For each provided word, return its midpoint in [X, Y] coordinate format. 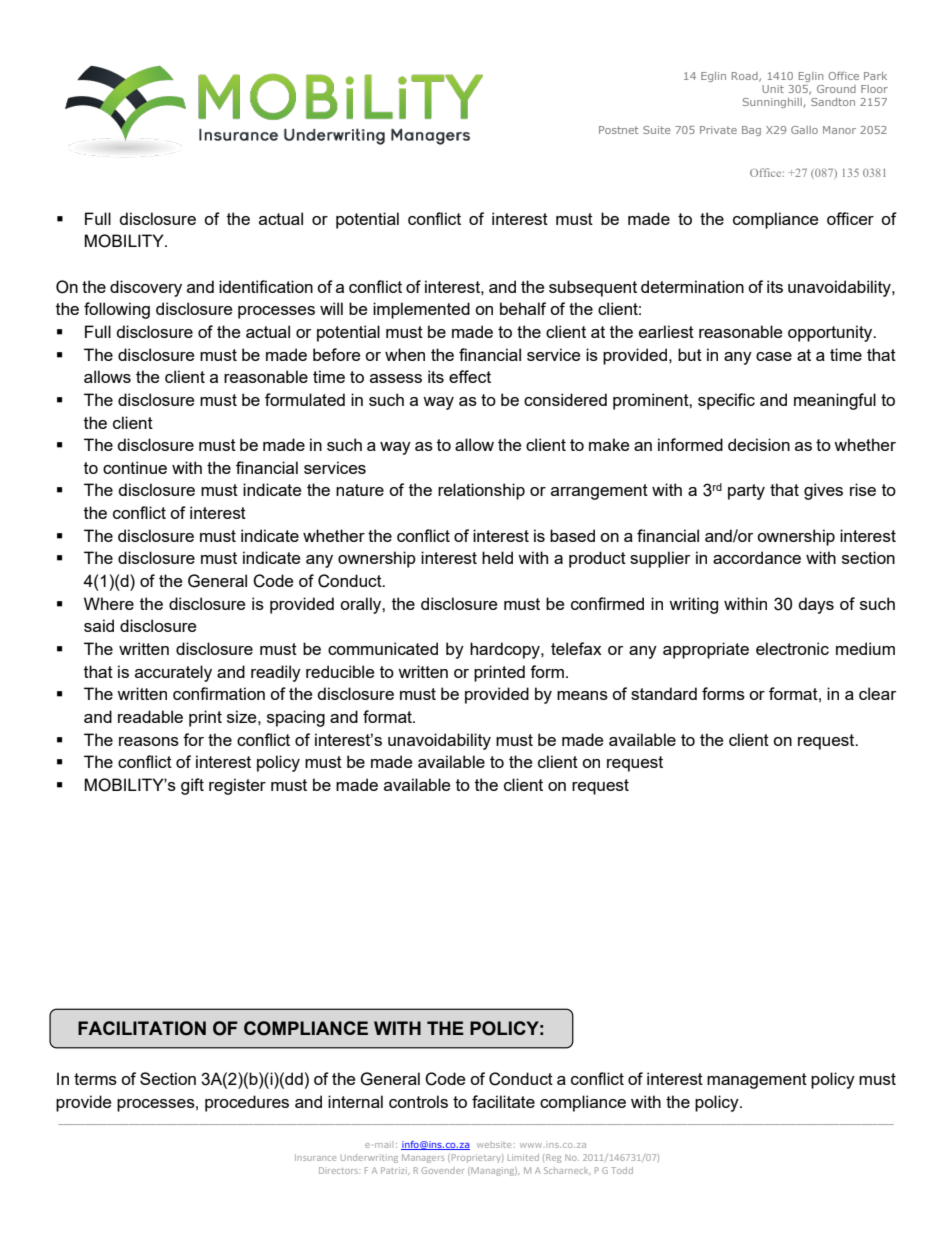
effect [470, 376]
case [774, 356]
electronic [792, 648]
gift [192, 786]
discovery [146, 288]
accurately [173, 673]
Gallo [804, 130]
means [582, 695]
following [117, 310]
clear [877, 693]
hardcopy [506, 650]
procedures [247, 1103]
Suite [656, 130]
